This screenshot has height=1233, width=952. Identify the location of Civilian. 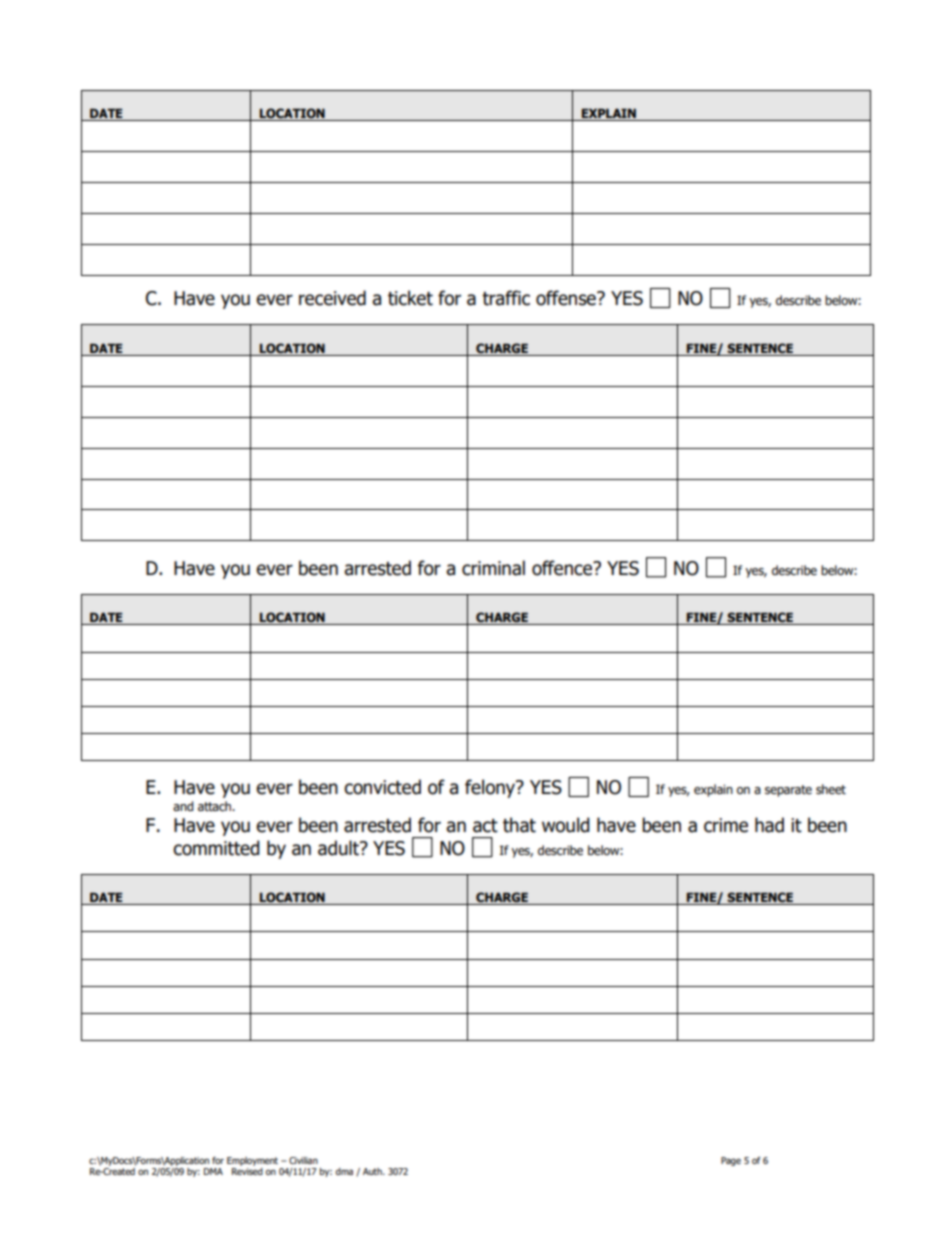
(303, 1160).
